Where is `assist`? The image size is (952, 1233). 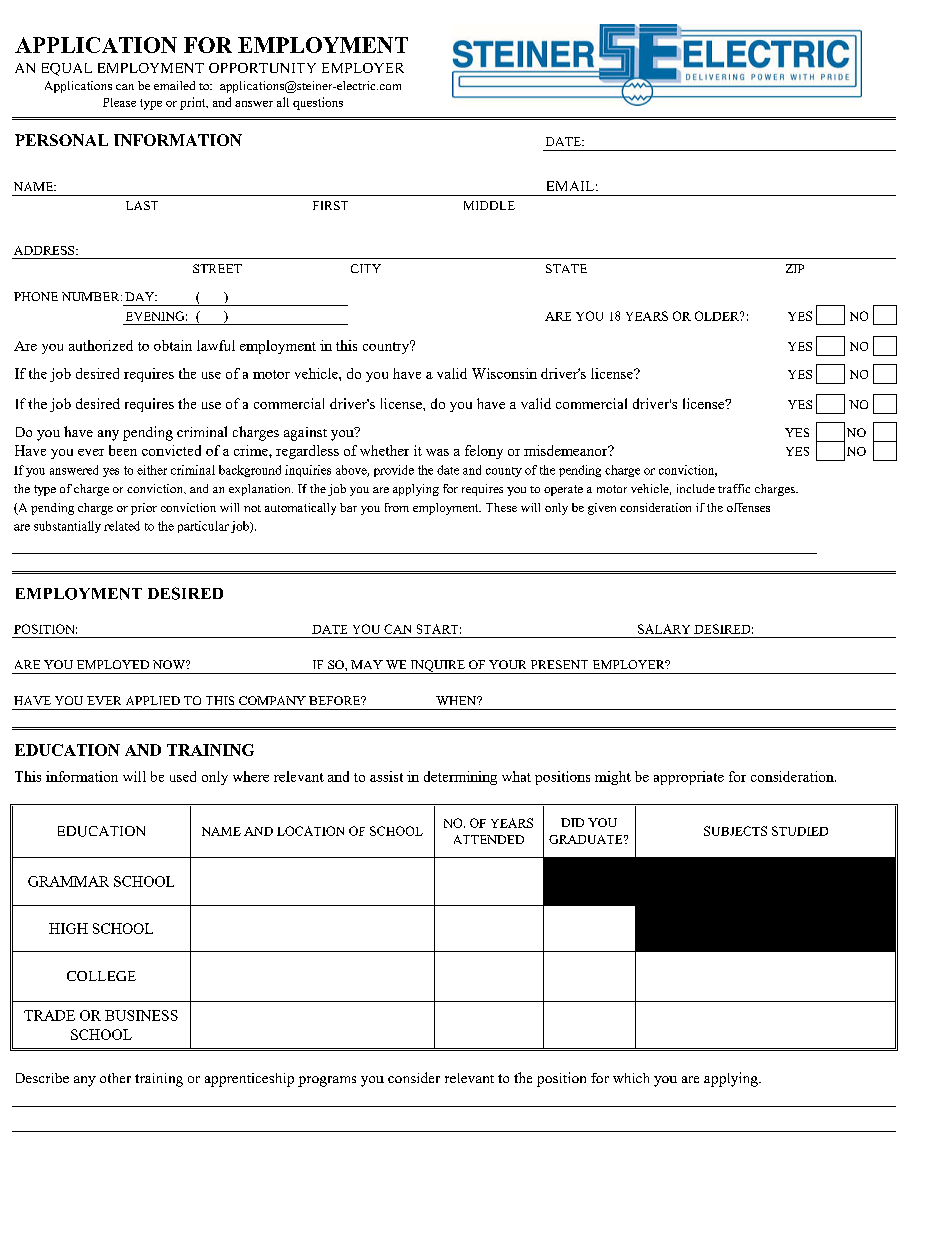 assist is located at coordinates (386, 776).
